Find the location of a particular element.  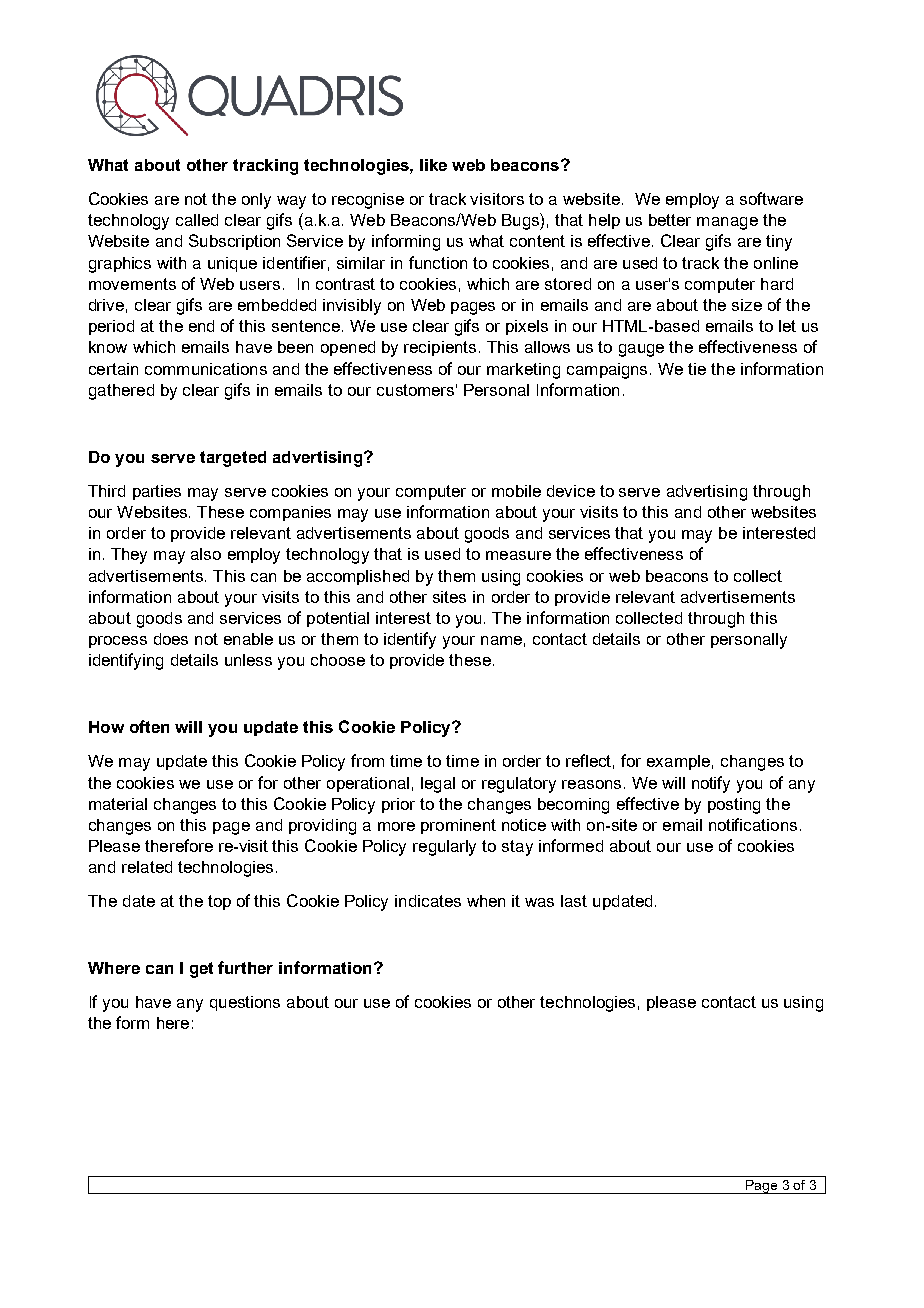

notify is located at coordinates (711, 784).
